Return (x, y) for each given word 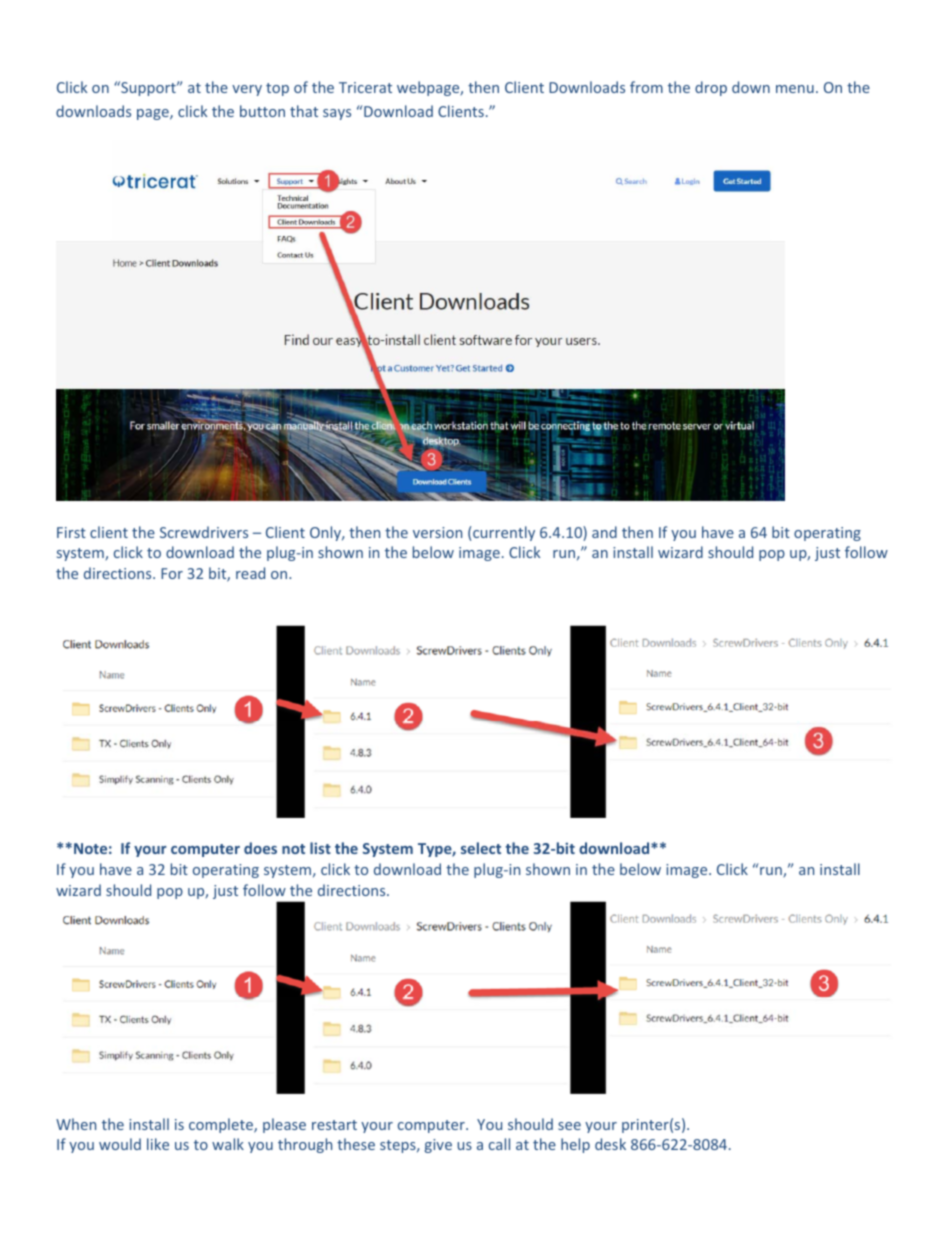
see (569, 1126)
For (172, 573)
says (337, 114)
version (437, 532)
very (247, 90)
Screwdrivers (204, 532)
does (260, 848)
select (481, 848)
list (320, 848)
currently (504, 533)
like (158, 1144)
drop (711, 88)
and (604, 532)
